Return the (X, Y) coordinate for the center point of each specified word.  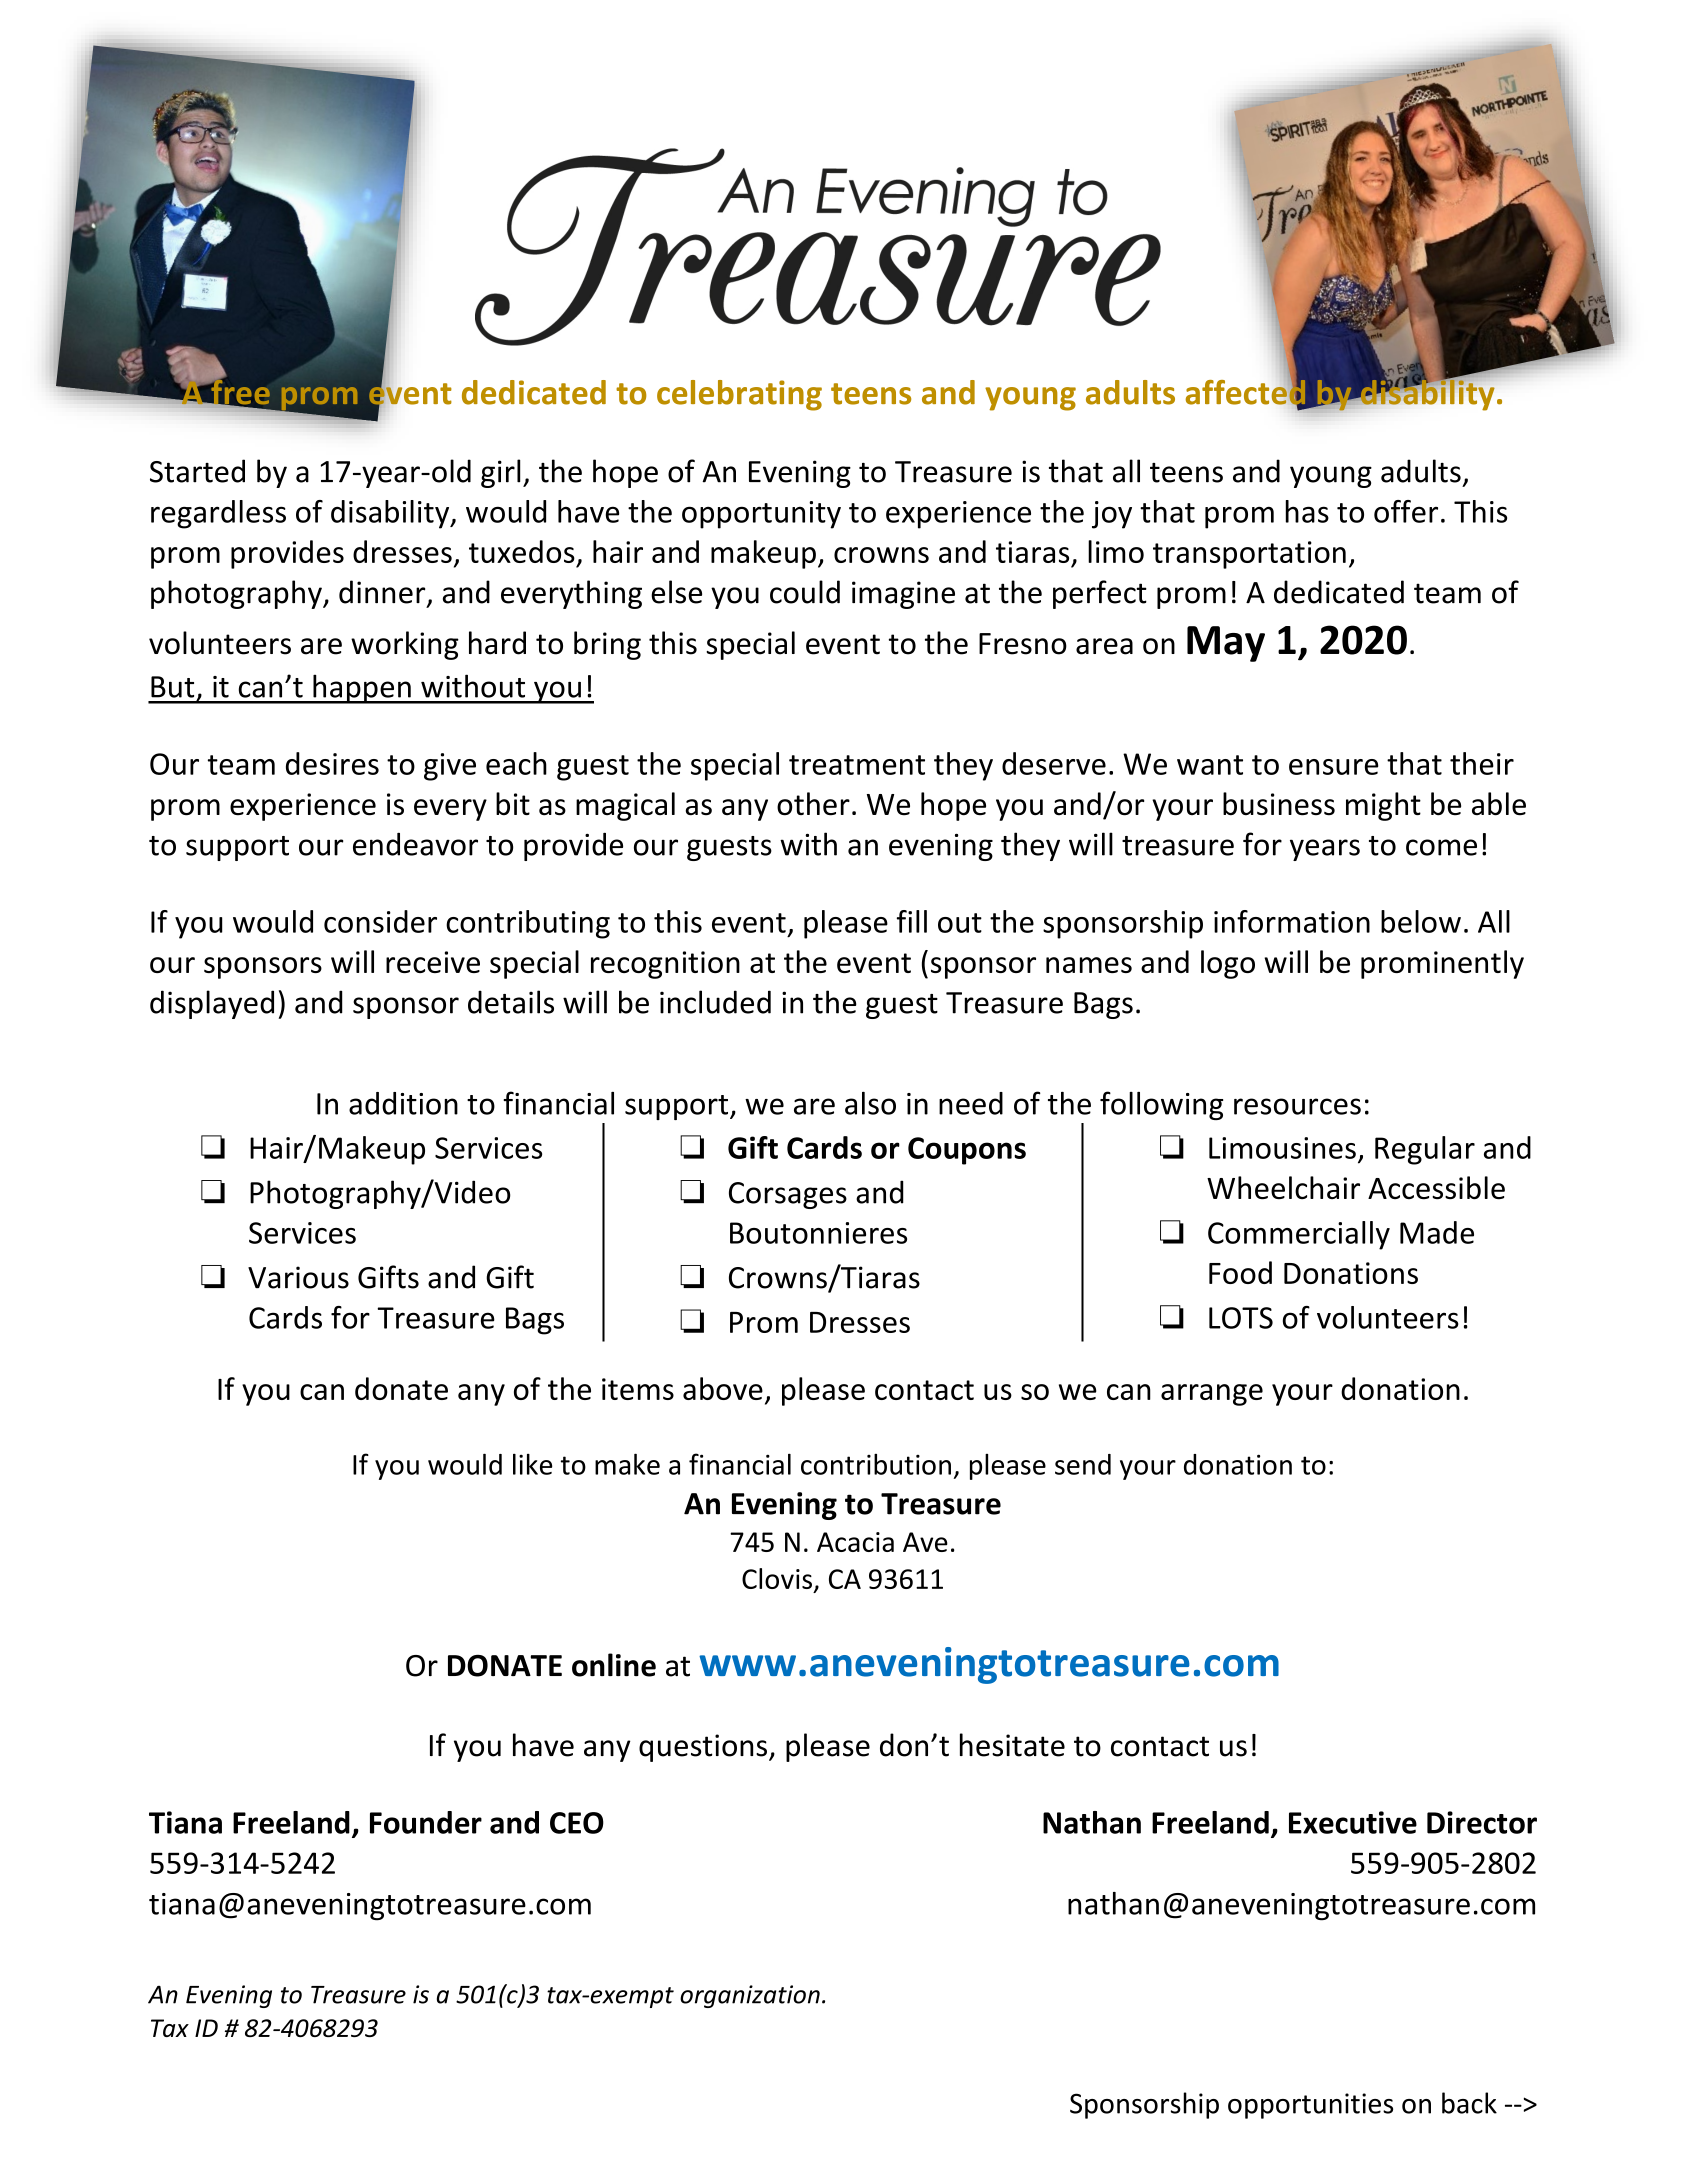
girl (500, 473)
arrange (1212, 1395)
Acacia (855, 1542)
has (1307, 511)
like (532, 1464)
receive (433, 962)
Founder (426, 1822)
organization (750, 1996)
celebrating (739, 395)
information (1292, 921)
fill (912, 921)
